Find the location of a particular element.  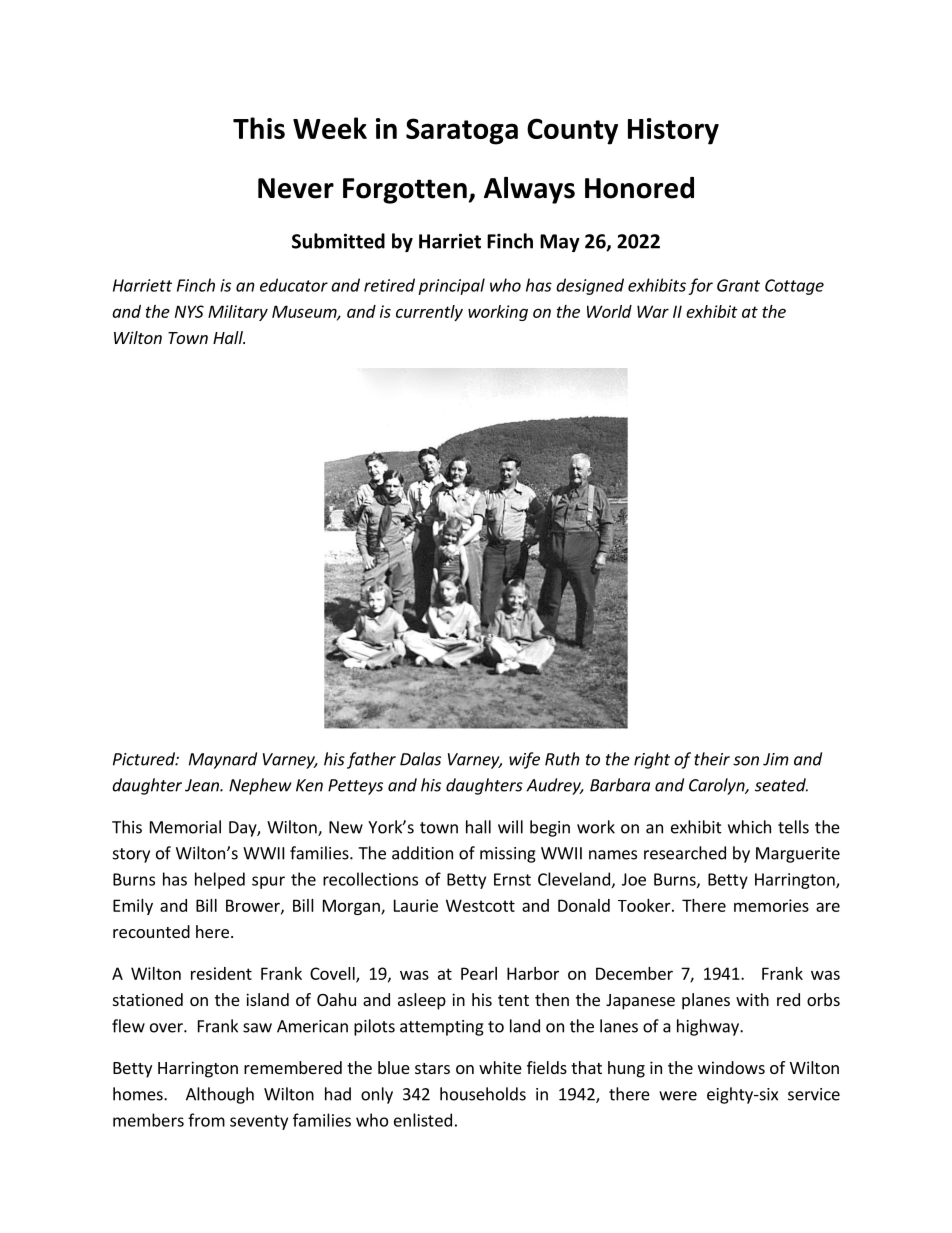

Maynard is located at coordinates (223, 760).
